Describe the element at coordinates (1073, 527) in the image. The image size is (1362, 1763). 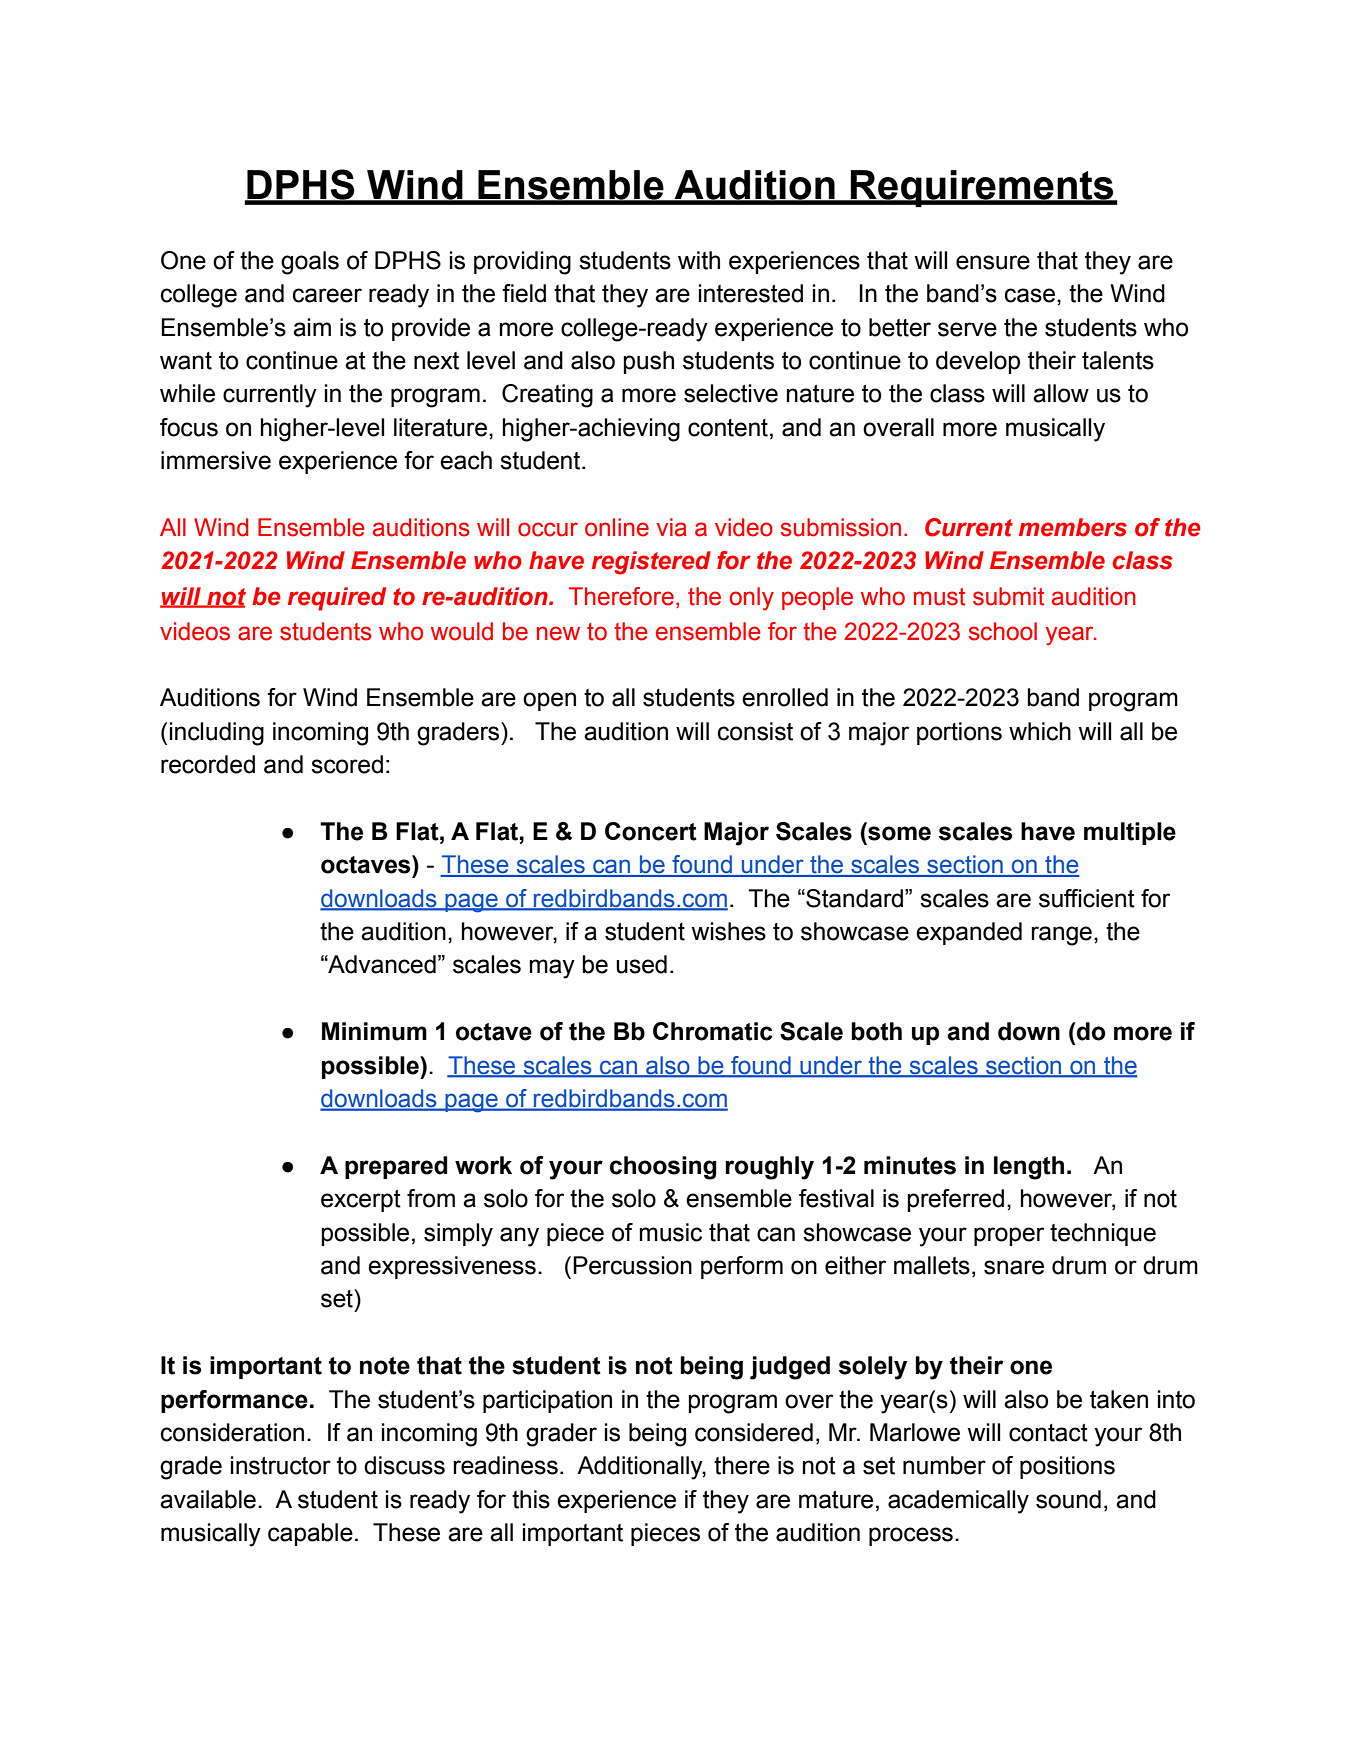
I see `members` at that location.
